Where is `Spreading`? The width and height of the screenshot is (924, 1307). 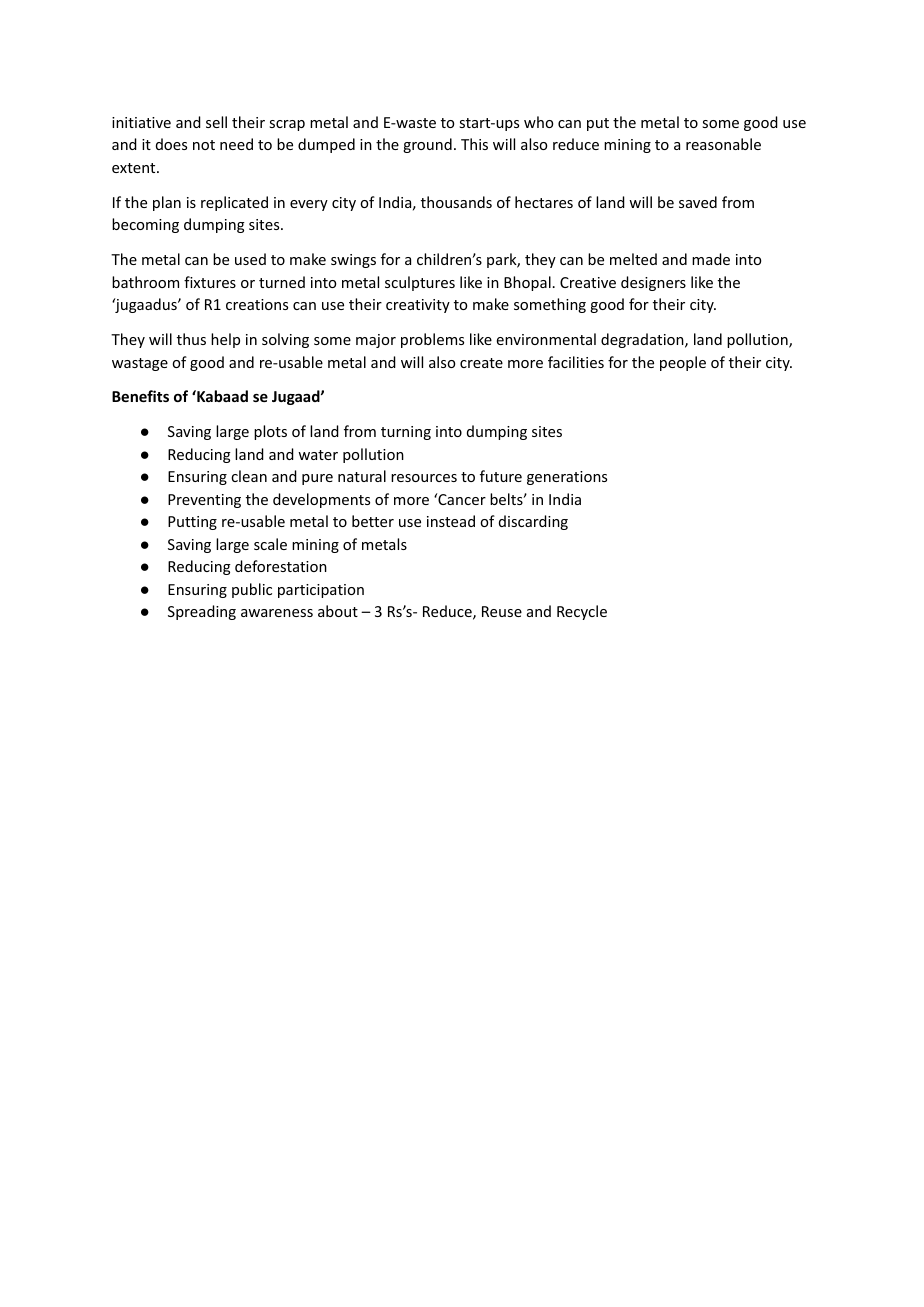 Spreading is located at coordinates (202, 612).
